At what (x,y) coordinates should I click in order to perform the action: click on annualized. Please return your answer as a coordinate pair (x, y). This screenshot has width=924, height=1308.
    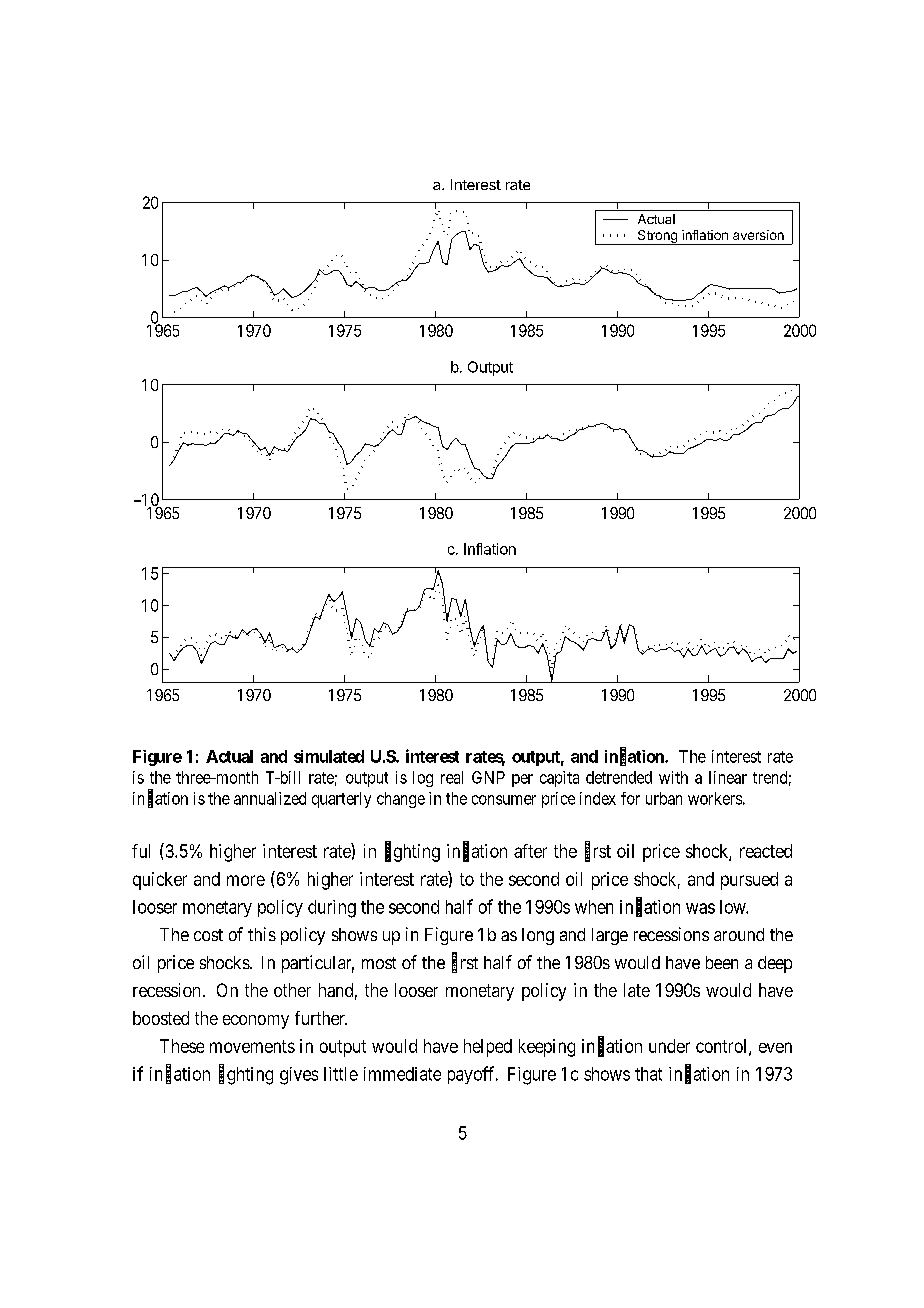
    Looking at the image, I should click on (270, 798).
